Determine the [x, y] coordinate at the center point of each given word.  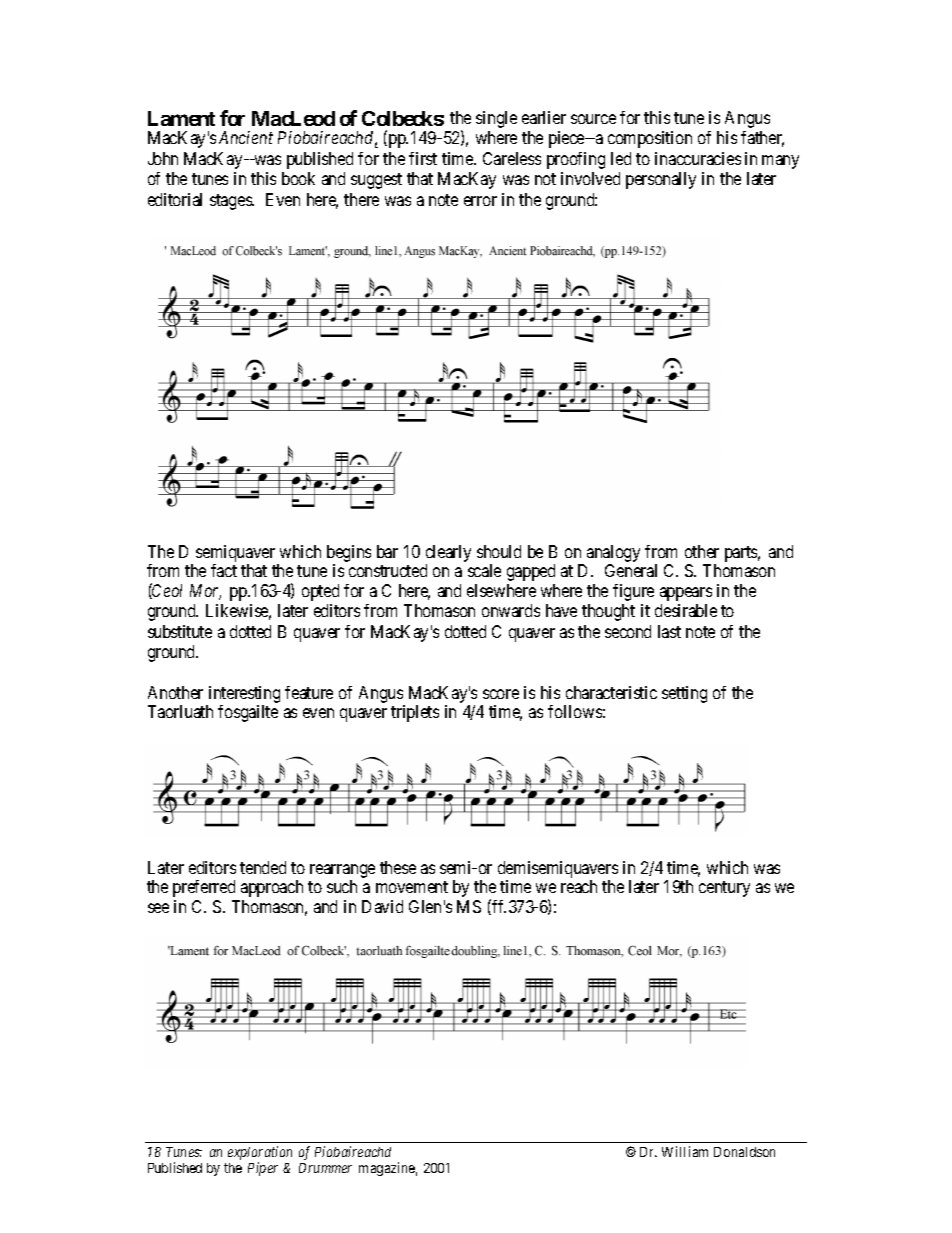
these [398, 867]
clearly [448, 553]
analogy [613, 553]
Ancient [246, 137]
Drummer [325, 1168]
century [724, 889]
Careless [512, 158]
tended [263, 867]
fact [224, 570]
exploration [260, 1153]
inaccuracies [698, 158]
